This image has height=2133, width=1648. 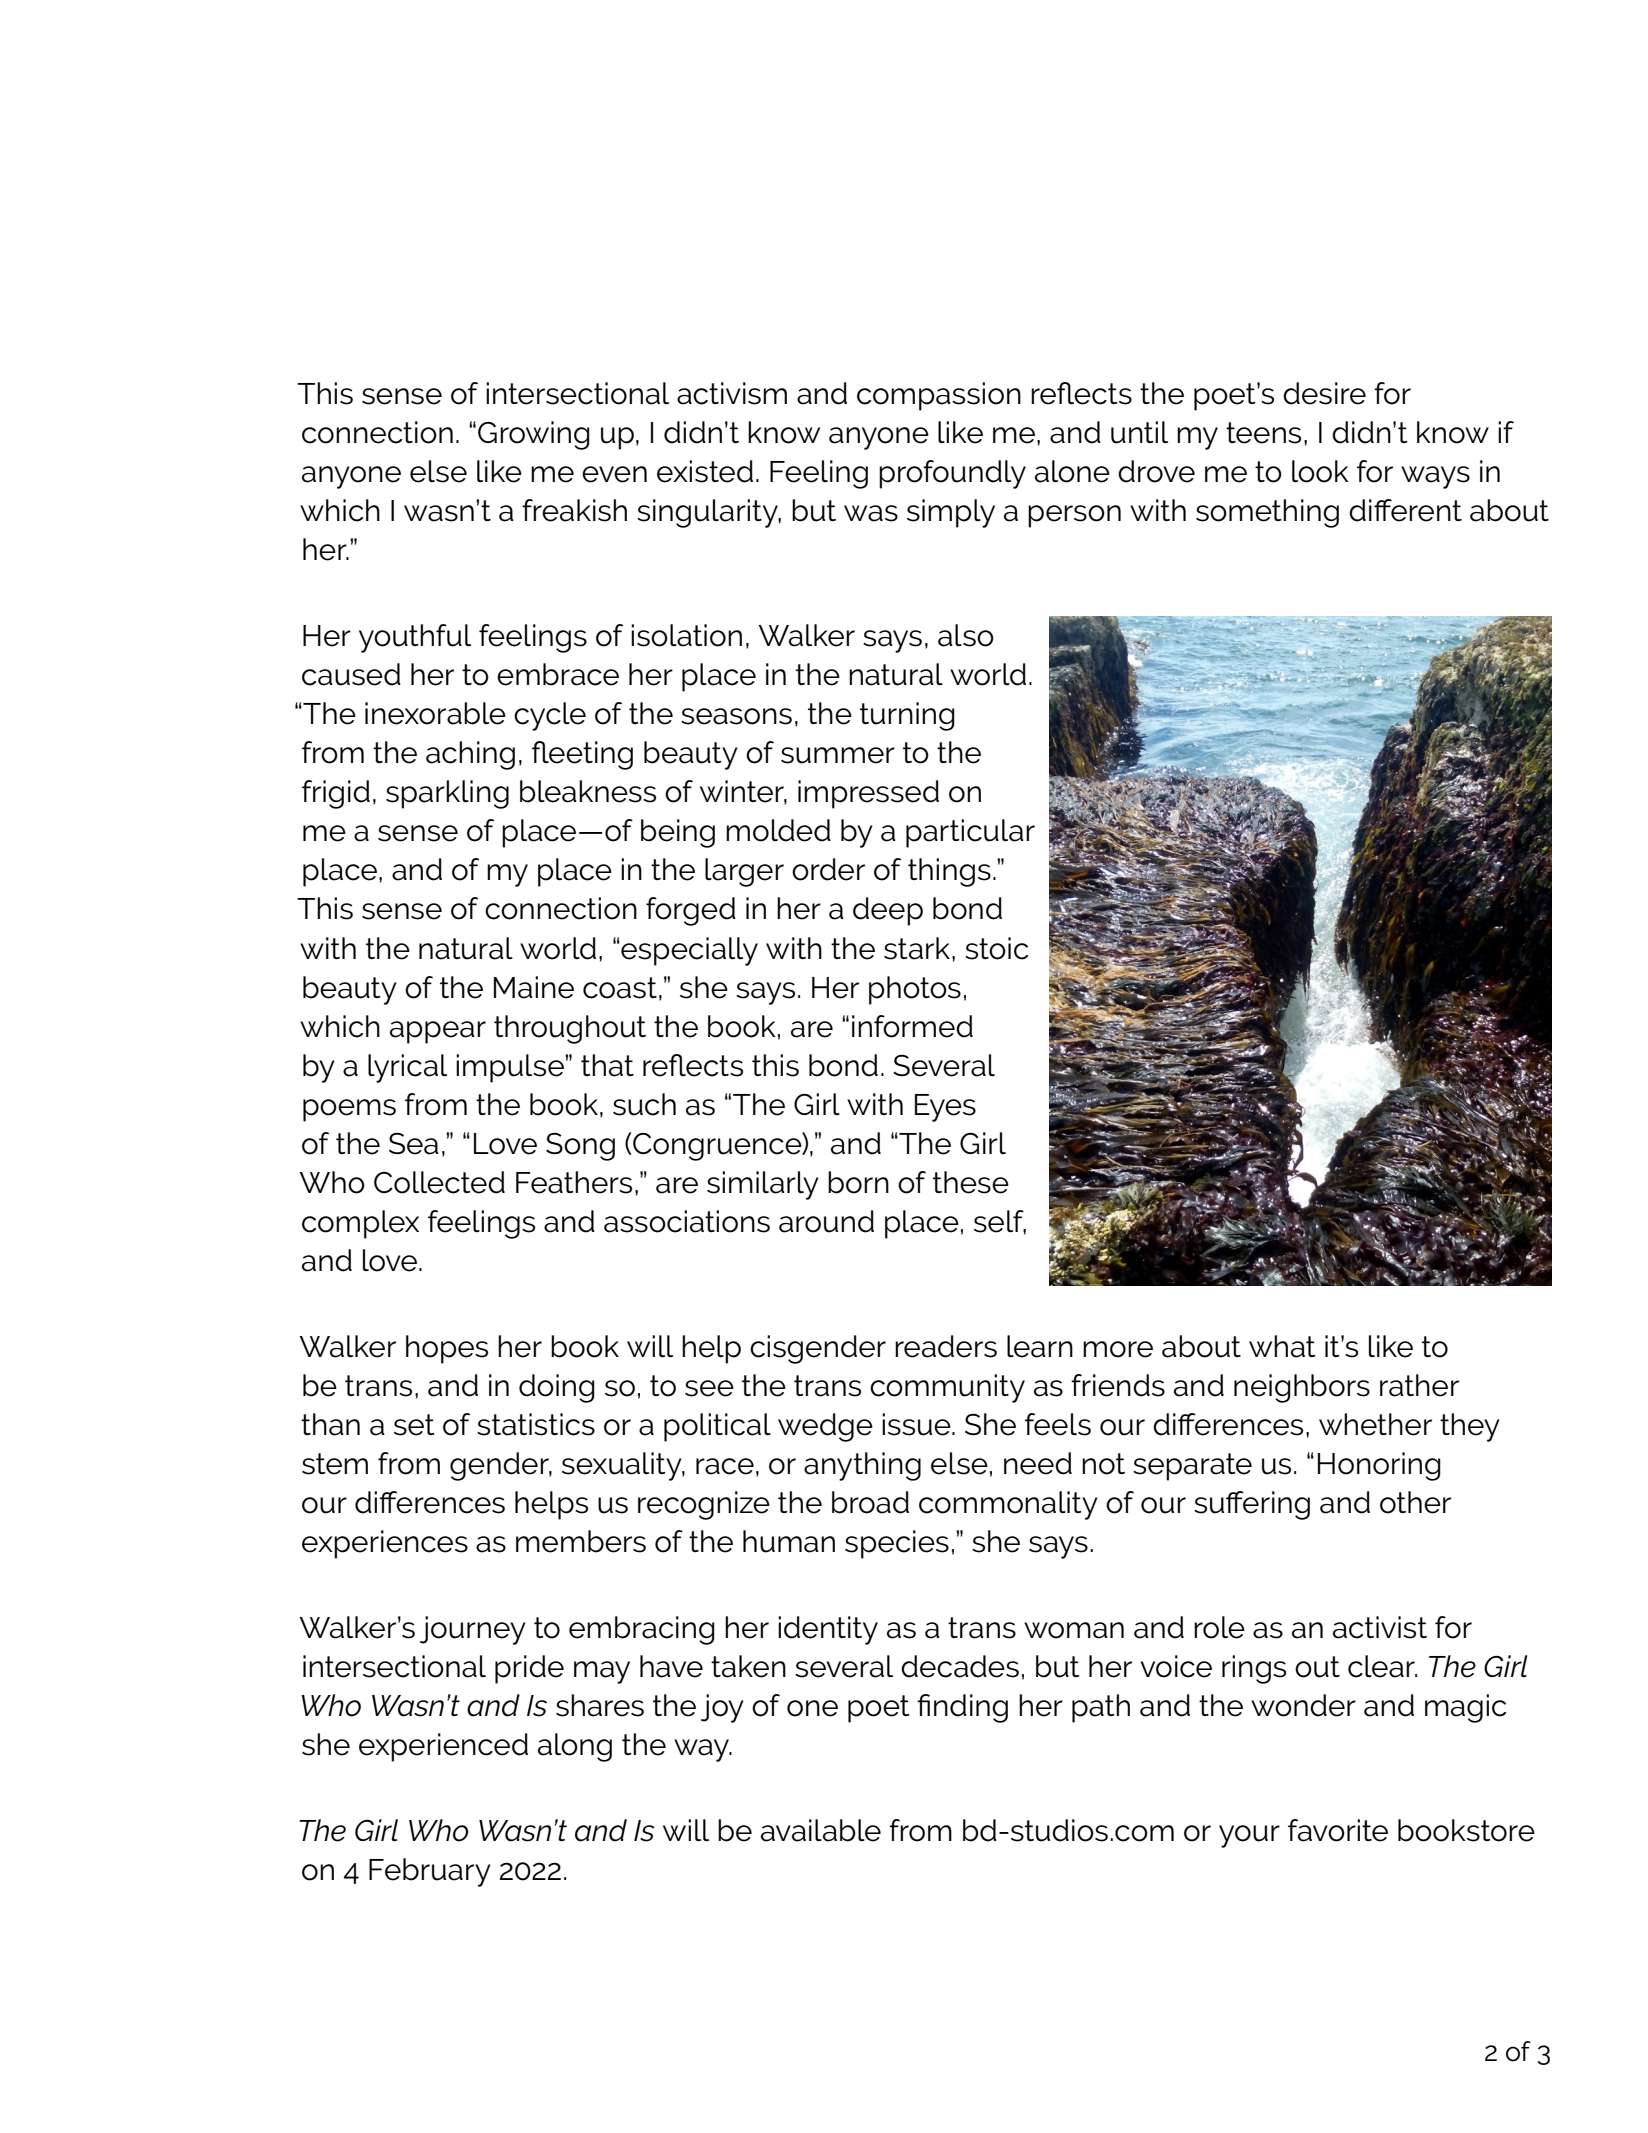 I want to click on hopes, so click(x=447, y=1349).
